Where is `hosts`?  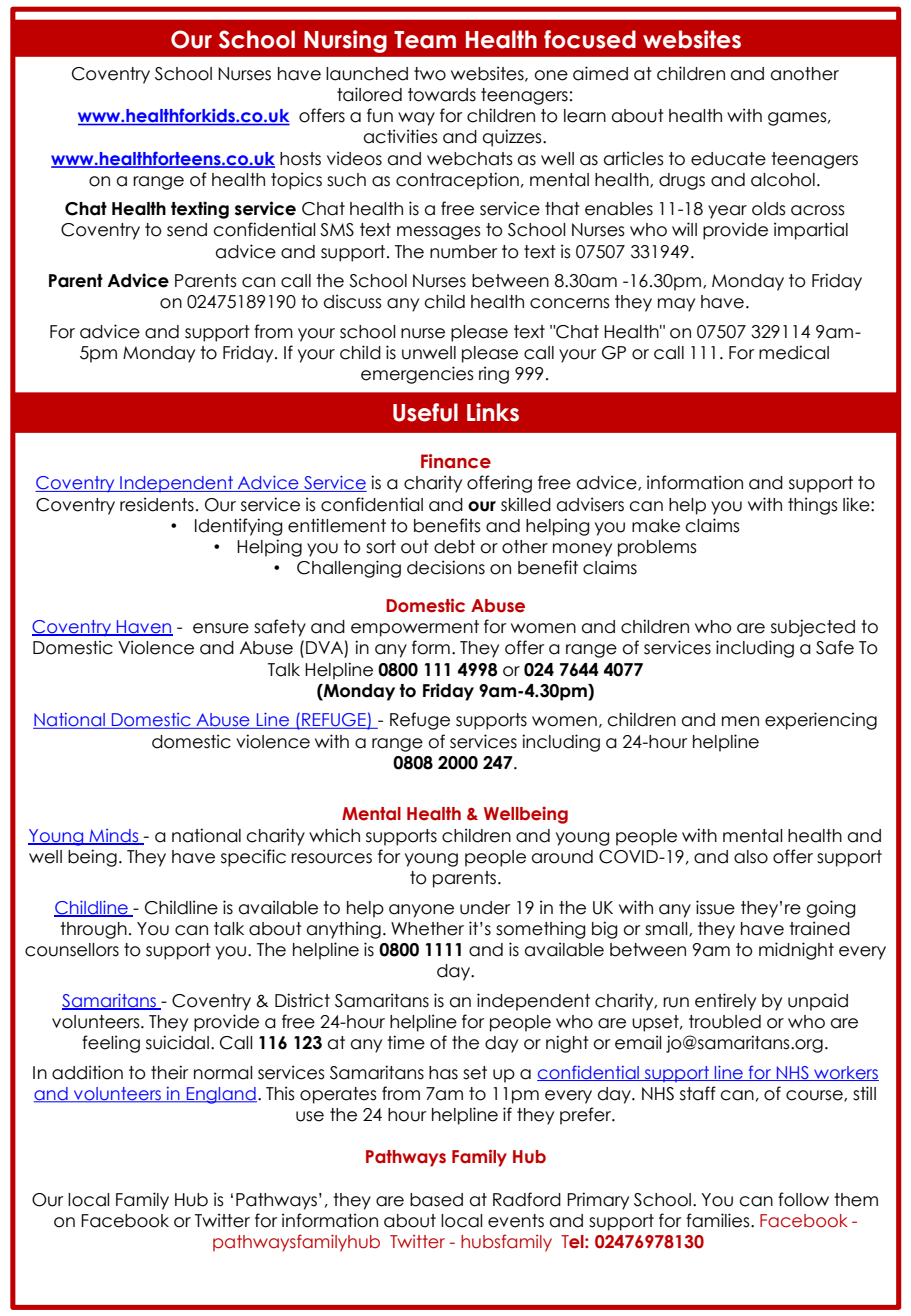 hosts is located at coordinates (300, 159).
